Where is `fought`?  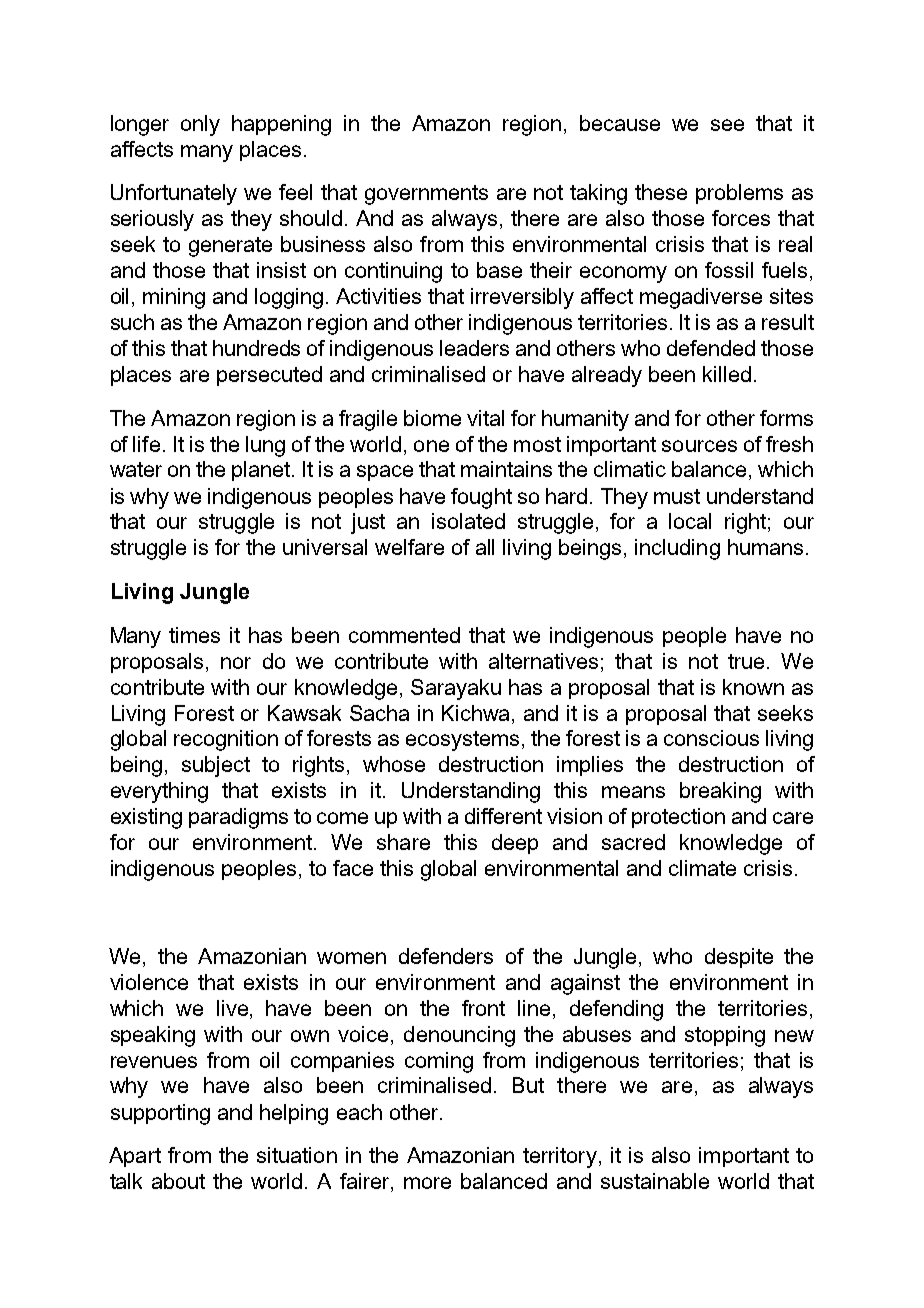 fought is located at coordinates (481, 498).
